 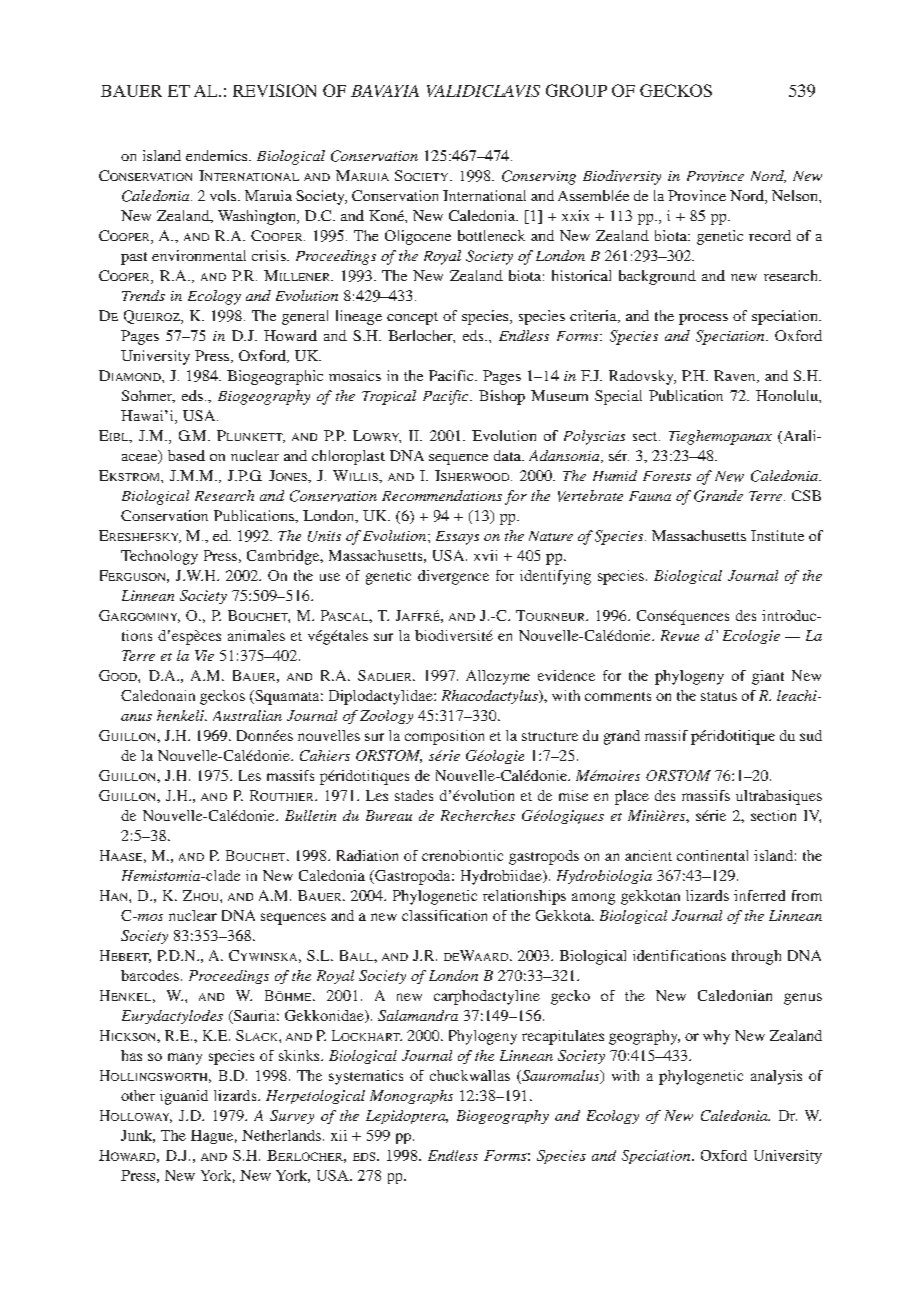 I want to click on sud, so click(x=811, y=735).
